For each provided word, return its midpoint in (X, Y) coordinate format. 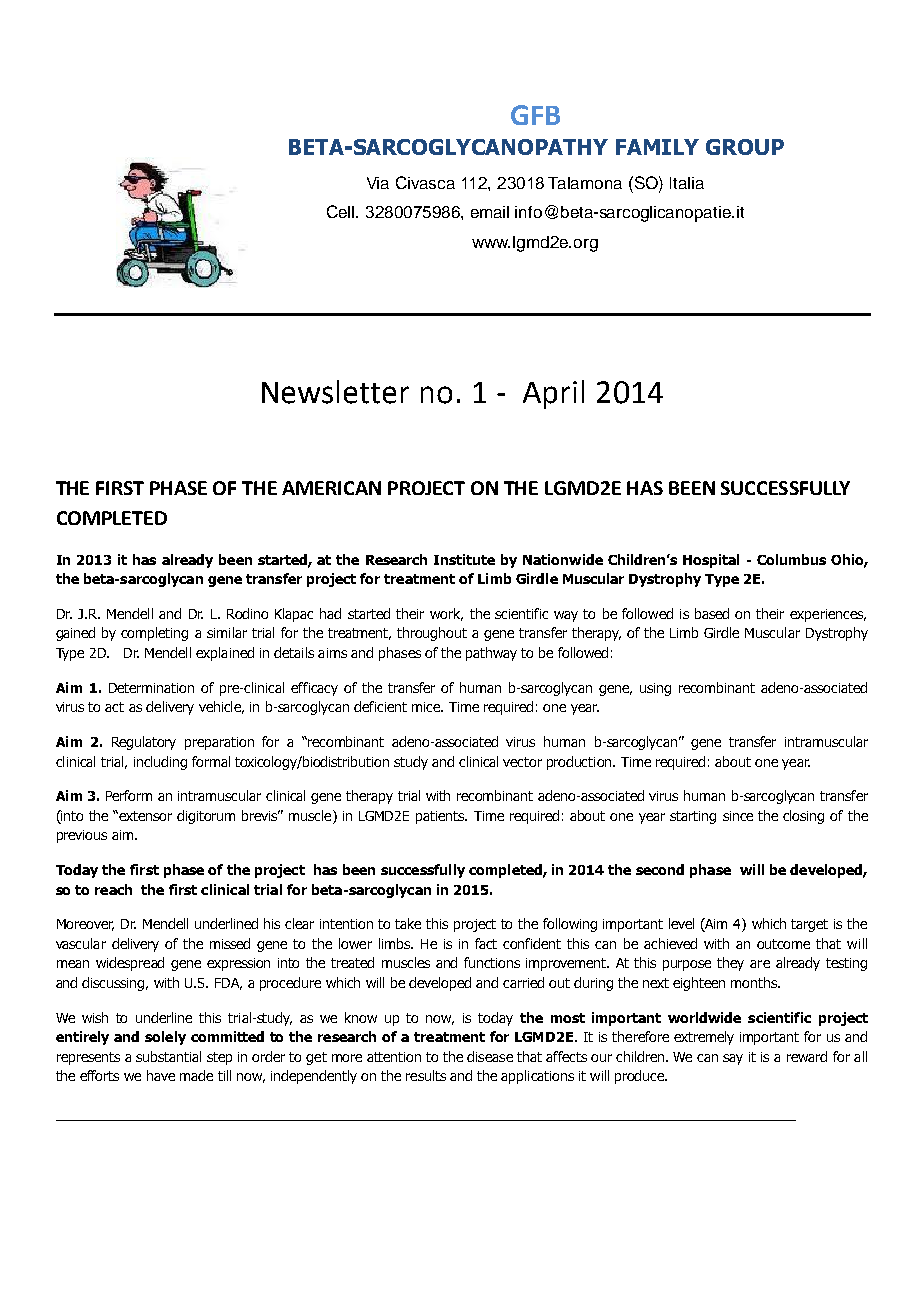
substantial (168, 1056)
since (738, 816)
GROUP (745, 147)
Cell (342, 211)
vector (522, 762)
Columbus (791, 559)
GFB (535, 115)
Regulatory (144, 743)
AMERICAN (331, 488)
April (553, 394)
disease (490, 1056)
